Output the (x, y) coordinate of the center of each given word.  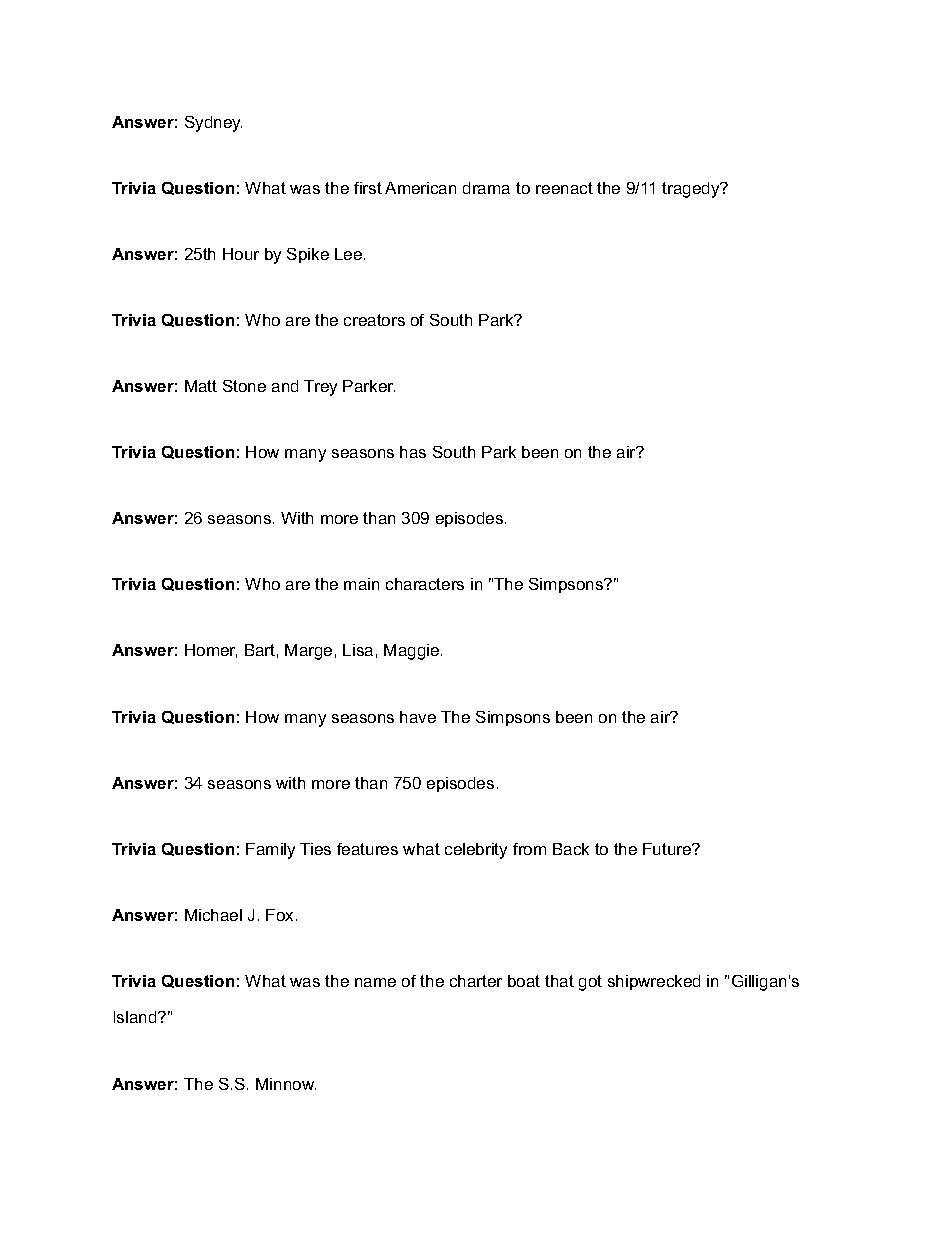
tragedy (692, 190)
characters (425, 584)
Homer (211, 651)
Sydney (213, 124)
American (420, 188)
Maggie (413, 652)
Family (270, 851)
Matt (201, 386)
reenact (564, 188)
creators (374, 320)
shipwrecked (654, 982)
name (375, 982)
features (367, 849)
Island (136, 1017)
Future (668, 849)
